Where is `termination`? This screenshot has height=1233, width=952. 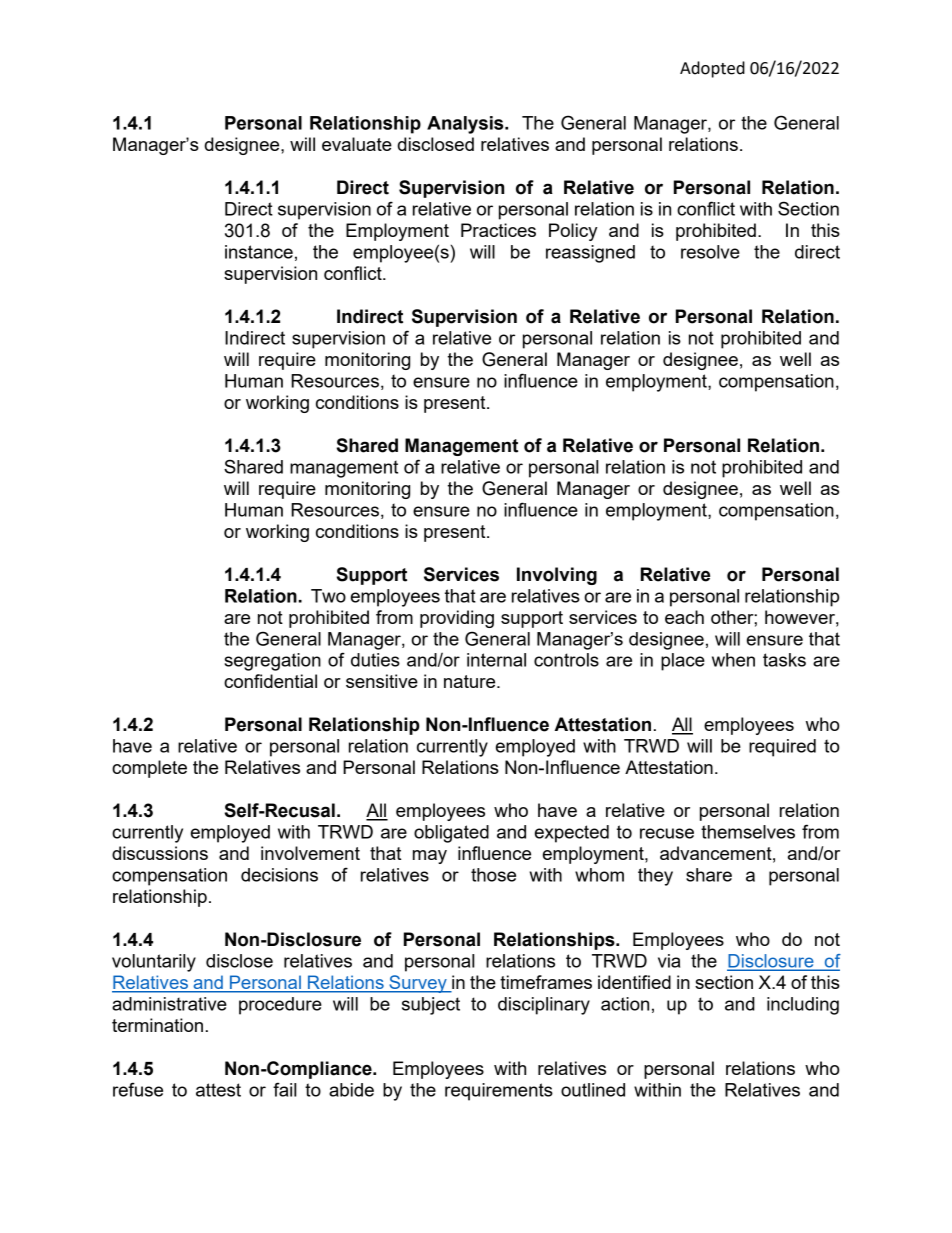
termination is located at coordinates (157, 1025).
